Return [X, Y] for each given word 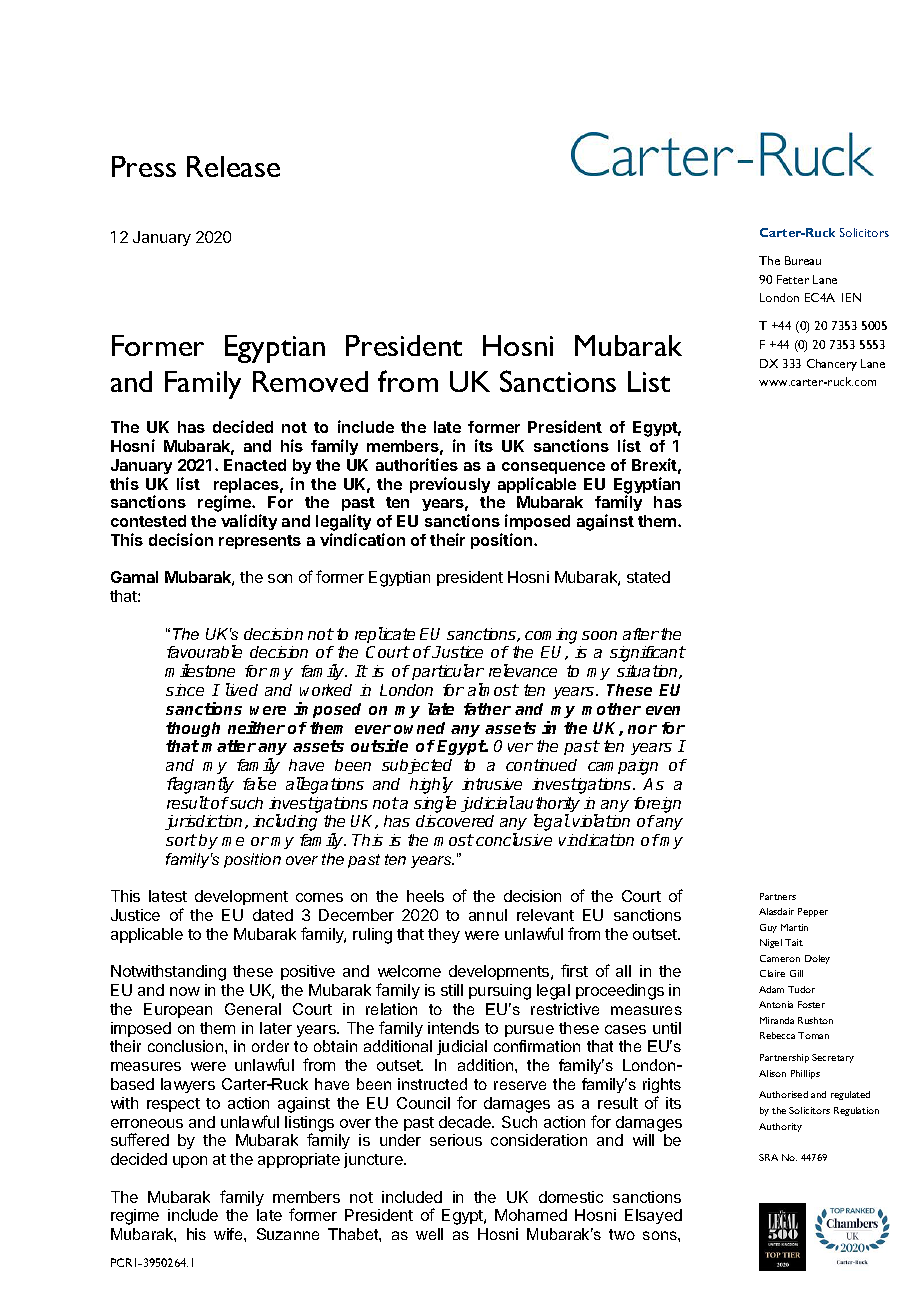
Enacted [255, 465]
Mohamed [531, 1215]
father [487, 709]
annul [488, 915]
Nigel [771, 943]
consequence [553, 468]
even [663, 710]
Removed [310, 381]
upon [190, 1162]
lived [242, 689]
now [185, 991]
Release [233, 166]
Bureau [803, 260]
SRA [768, 1157]
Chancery [832, 365]
